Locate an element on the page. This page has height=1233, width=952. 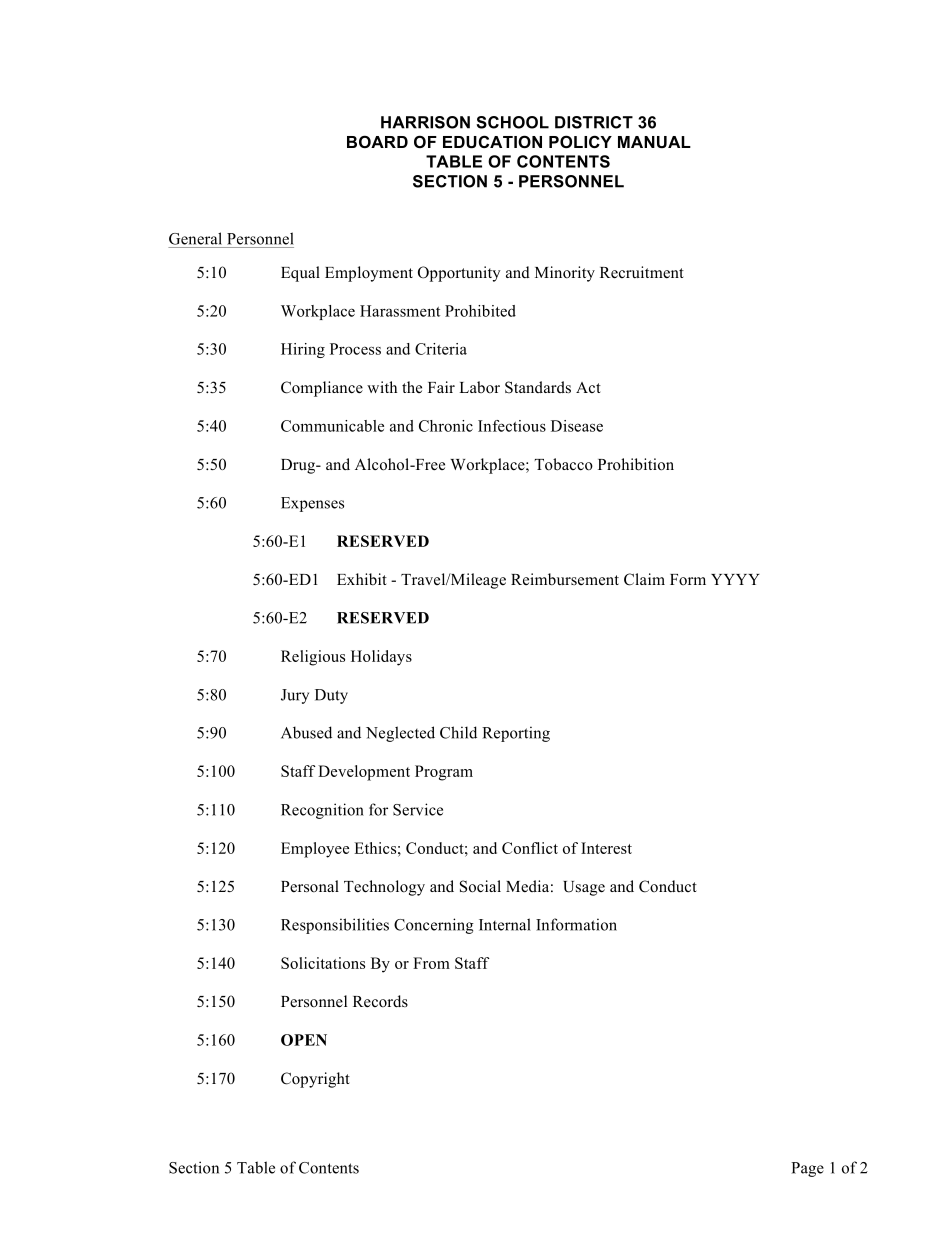
MANUAL is located at coordinates (654, 142).
